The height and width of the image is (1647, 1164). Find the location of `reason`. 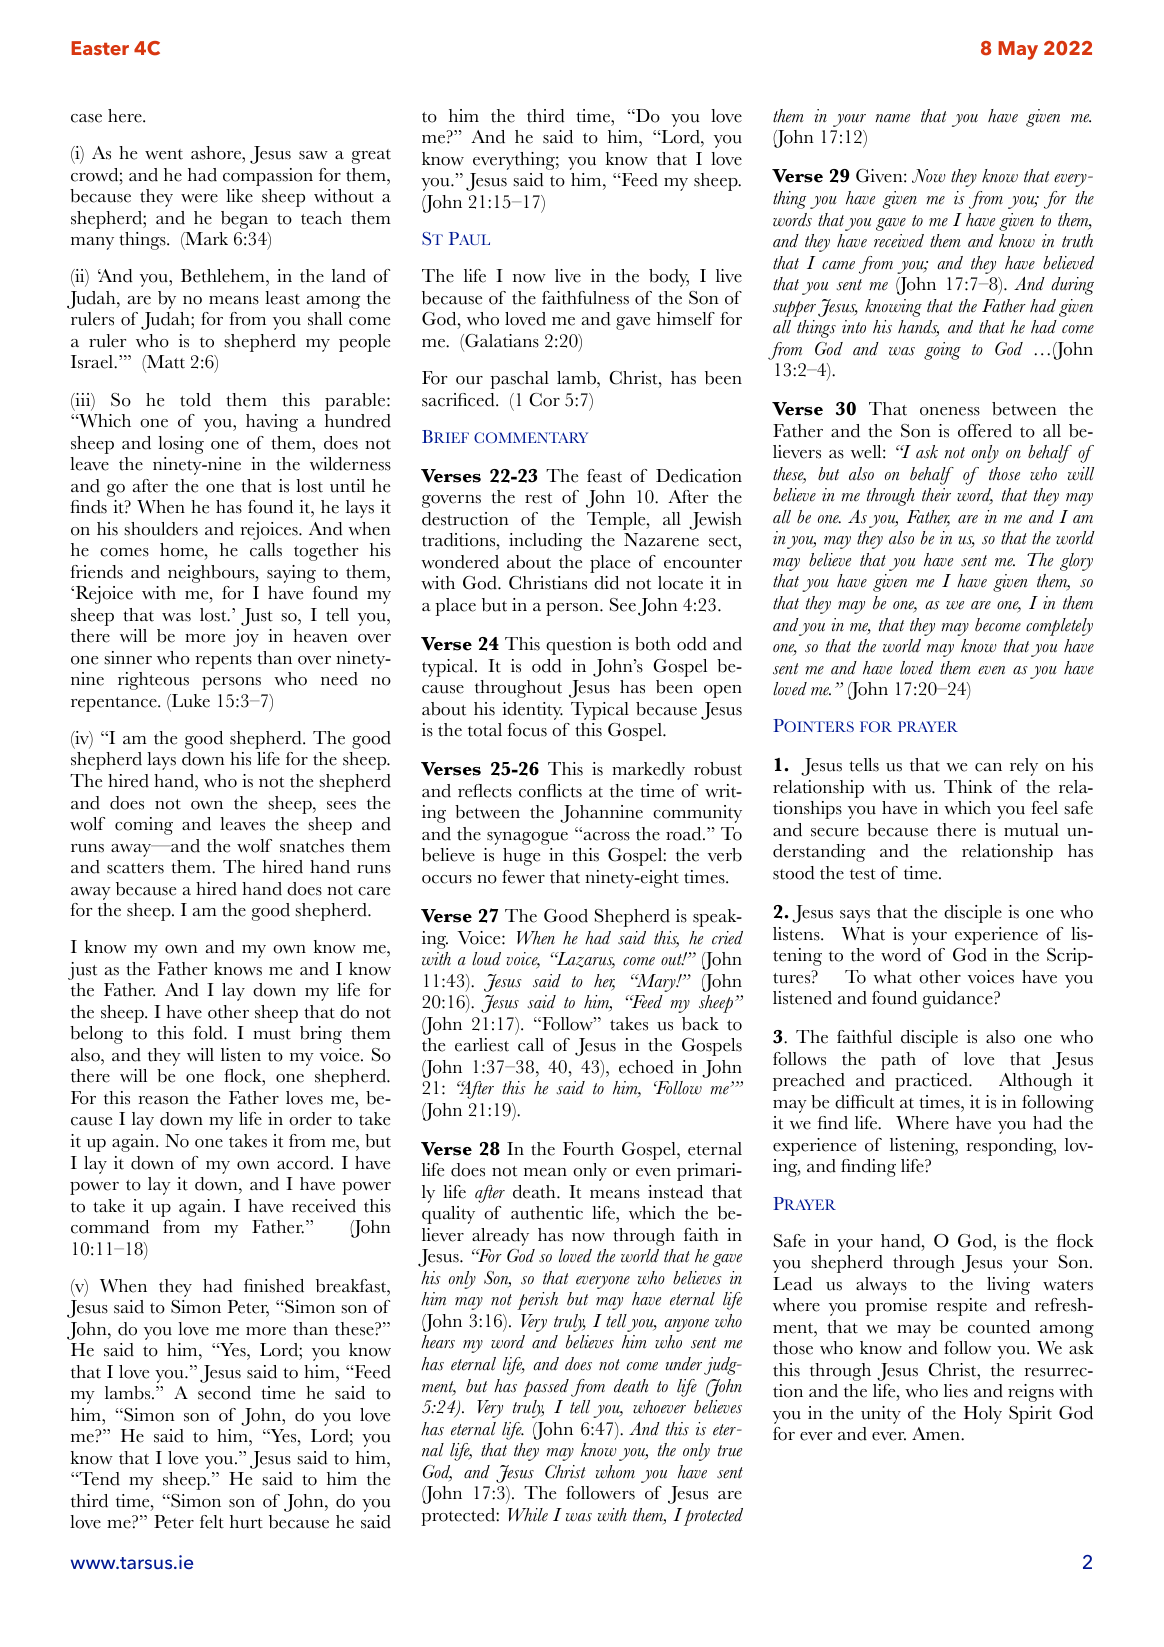

reason is located at coordinates (164, 1100).
